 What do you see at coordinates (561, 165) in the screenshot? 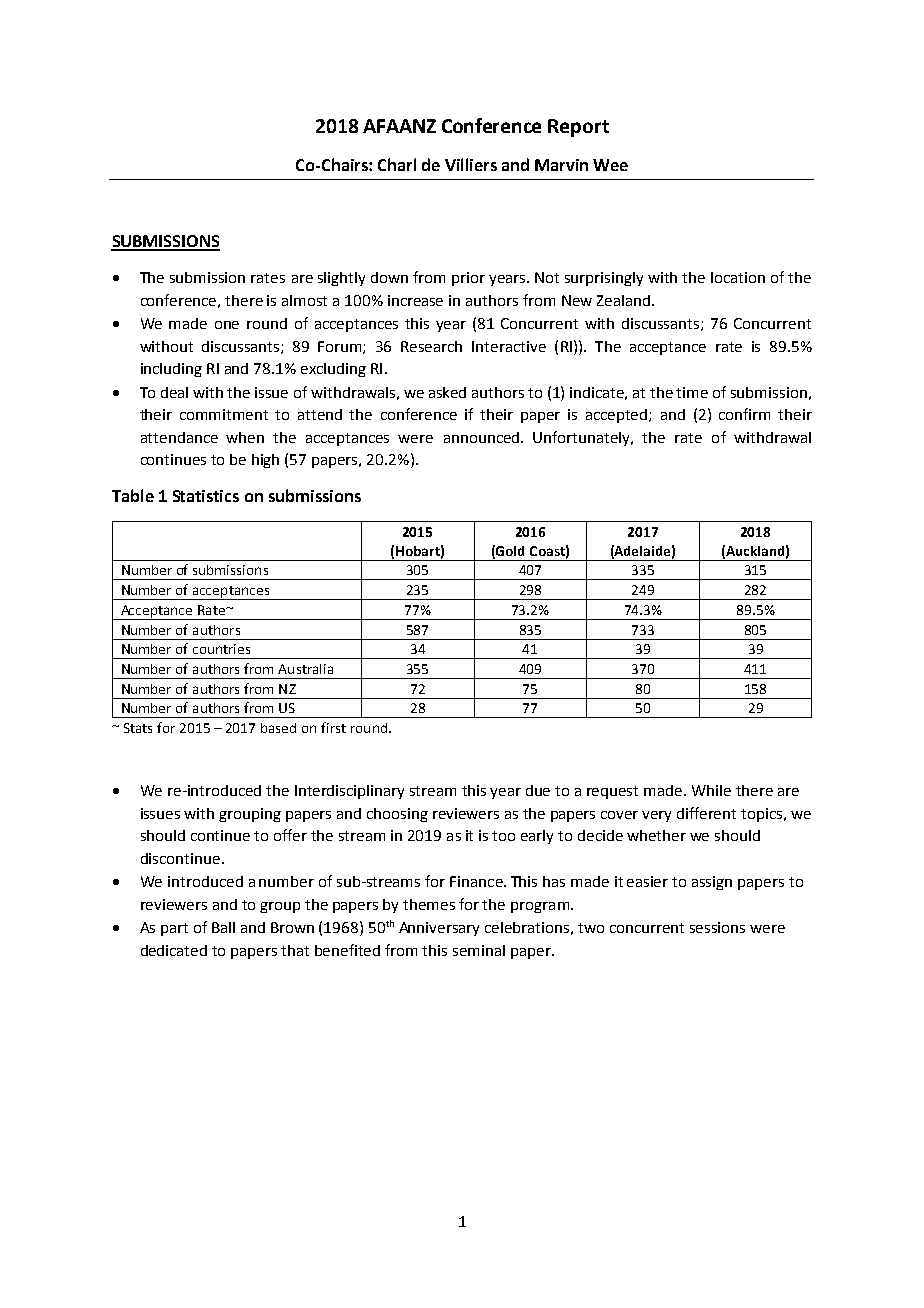
I see `Marvin` at bounding box center [561, 165].
